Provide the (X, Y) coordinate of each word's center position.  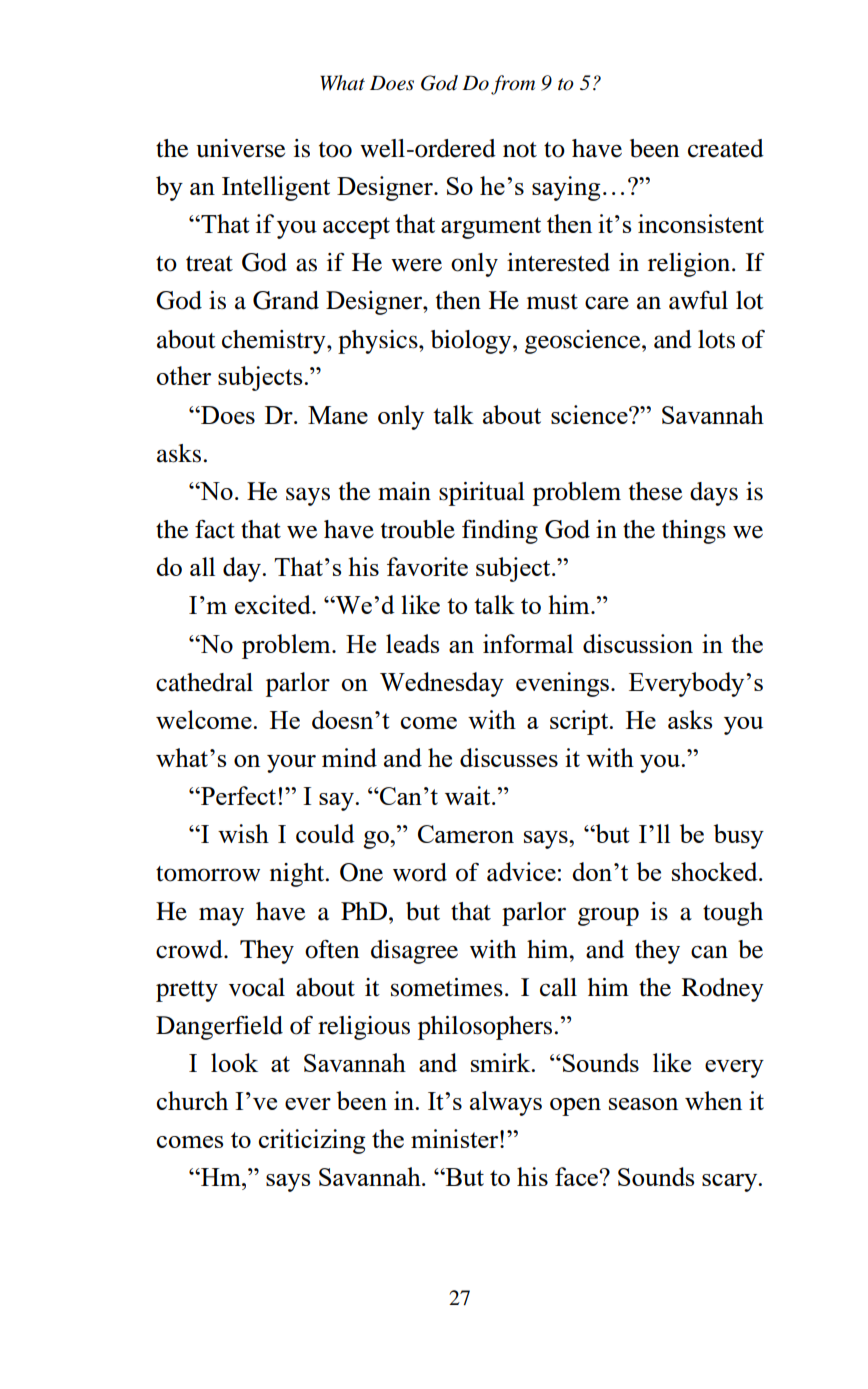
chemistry (275, 342)
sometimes (447, 987)
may (221, 916)
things (694, 532)
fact (215, 529)
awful (698, 300)
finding (500, 532)
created (726, 148)
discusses (509, 757)
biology (472, 342)
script (580, 722)
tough (733, 914)
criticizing (312, 1141)
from (513, 85)
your (291, 764)
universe (240, 148)
